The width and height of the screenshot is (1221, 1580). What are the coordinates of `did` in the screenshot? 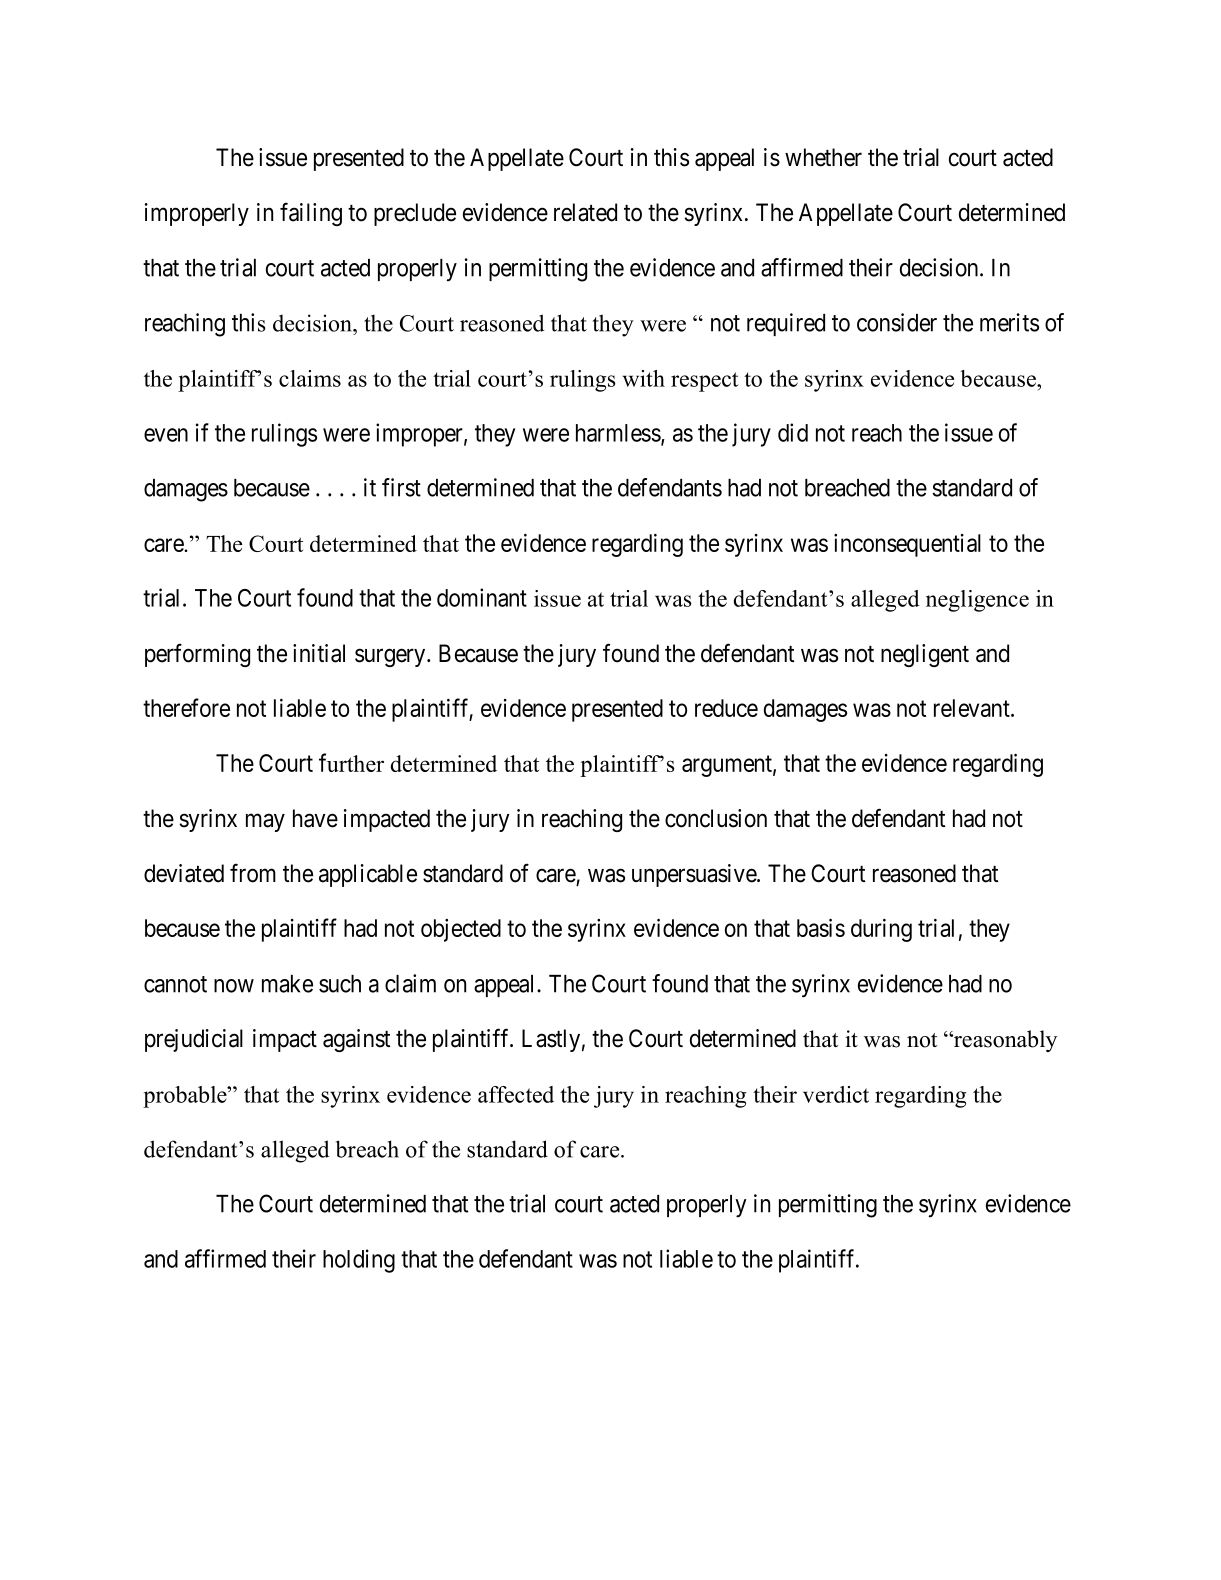 It's located at (793, 432).
